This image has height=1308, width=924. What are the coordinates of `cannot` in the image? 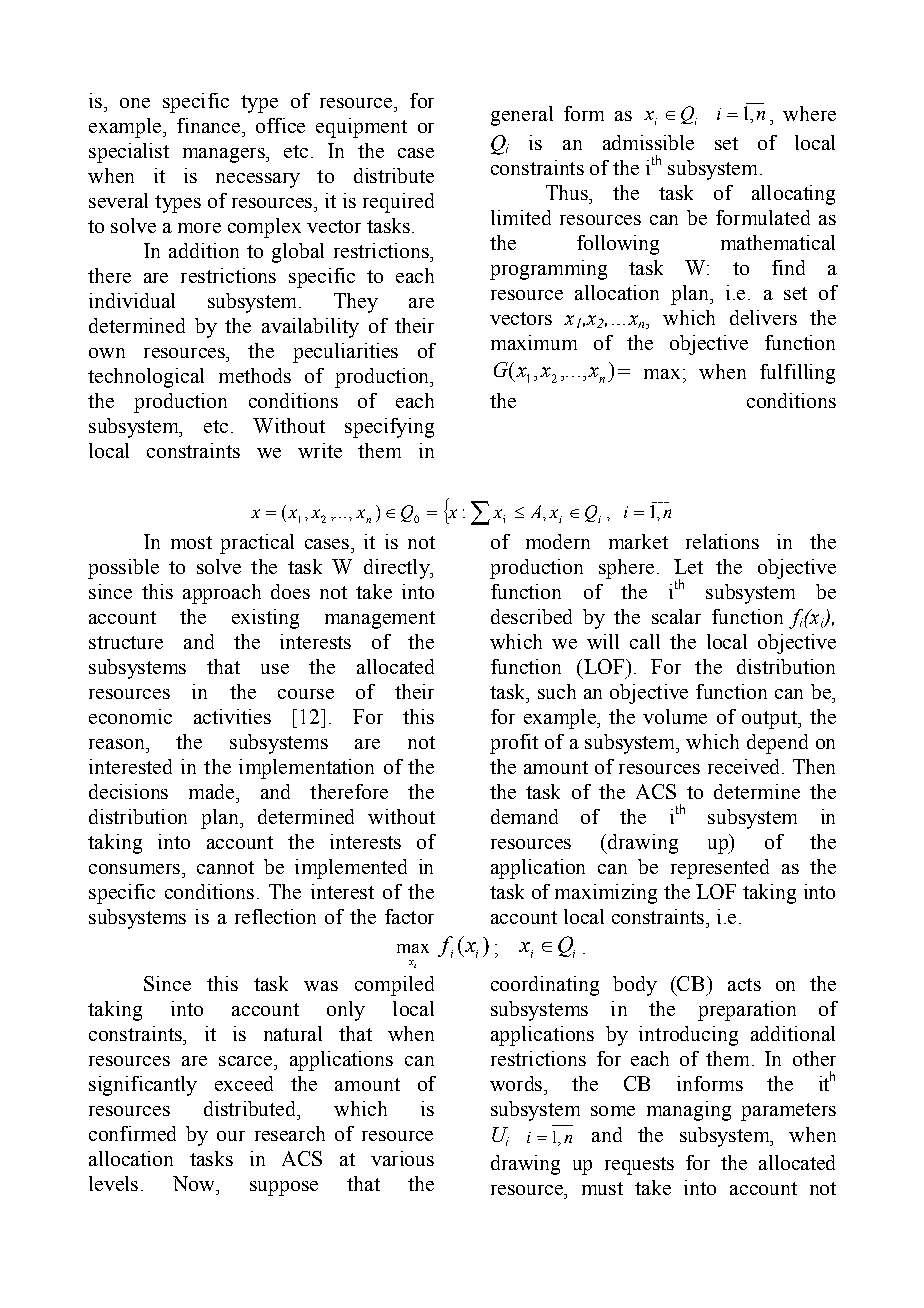 It's located at (225, 867).
